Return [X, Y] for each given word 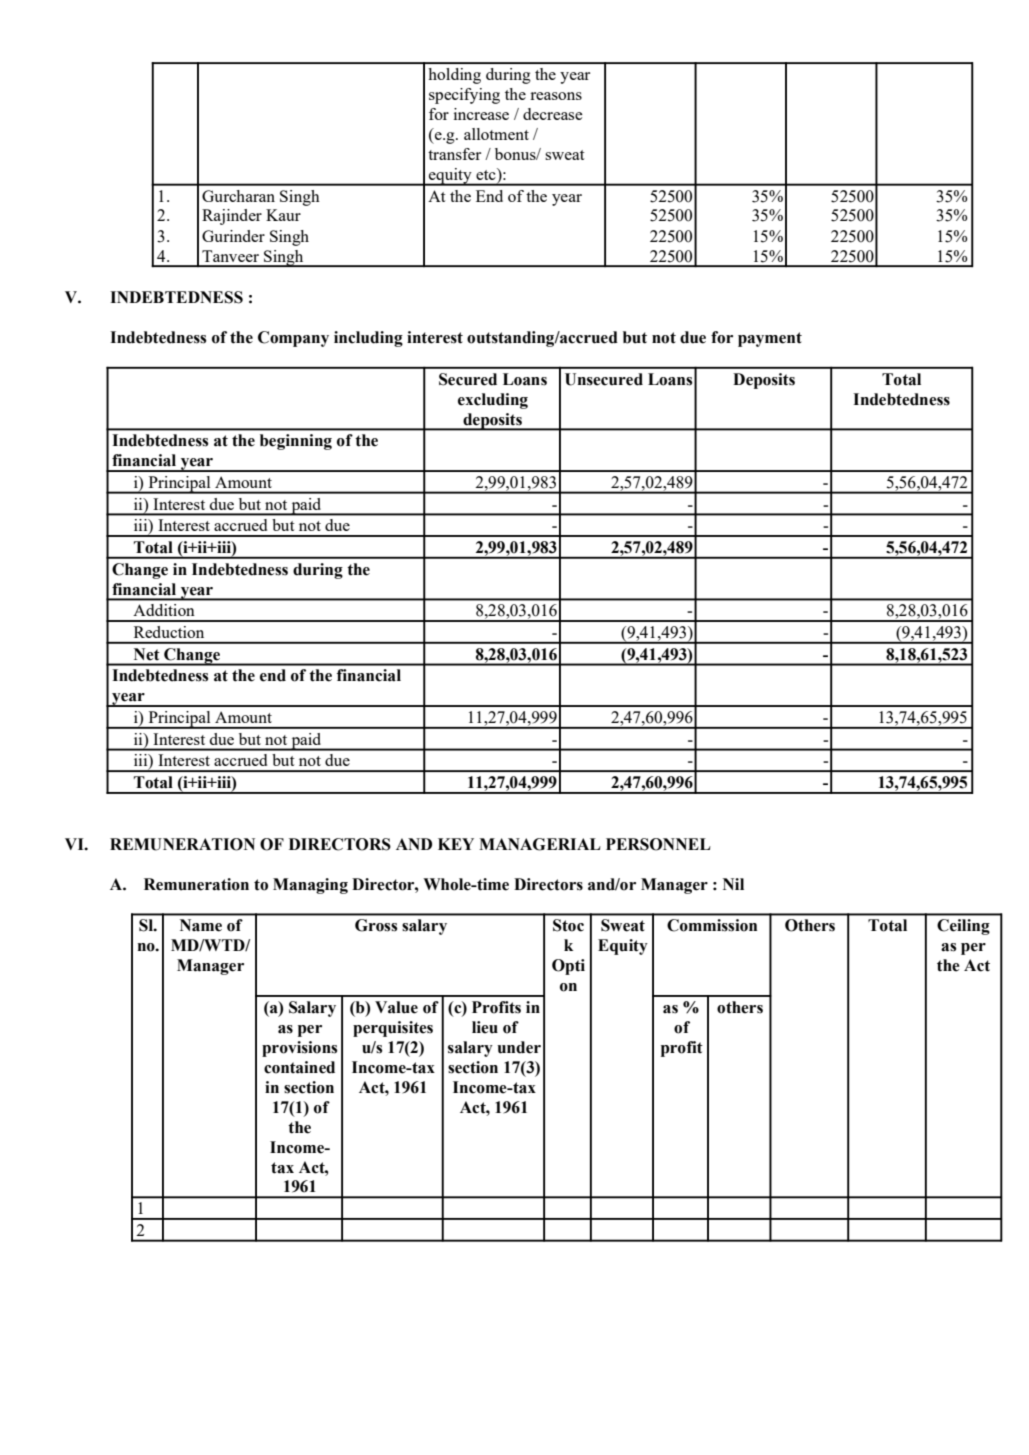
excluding [493, 401]
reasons [556, 96]
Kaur [283, 215]
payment [770, 339]
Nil [733, 884]
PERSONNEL [658, 844]
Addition [164, 610]
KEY [456, 844]
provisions [299, 1049]
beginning [296, 442]
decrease [553, 114]
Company [293, 339]
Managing [310, 886]
